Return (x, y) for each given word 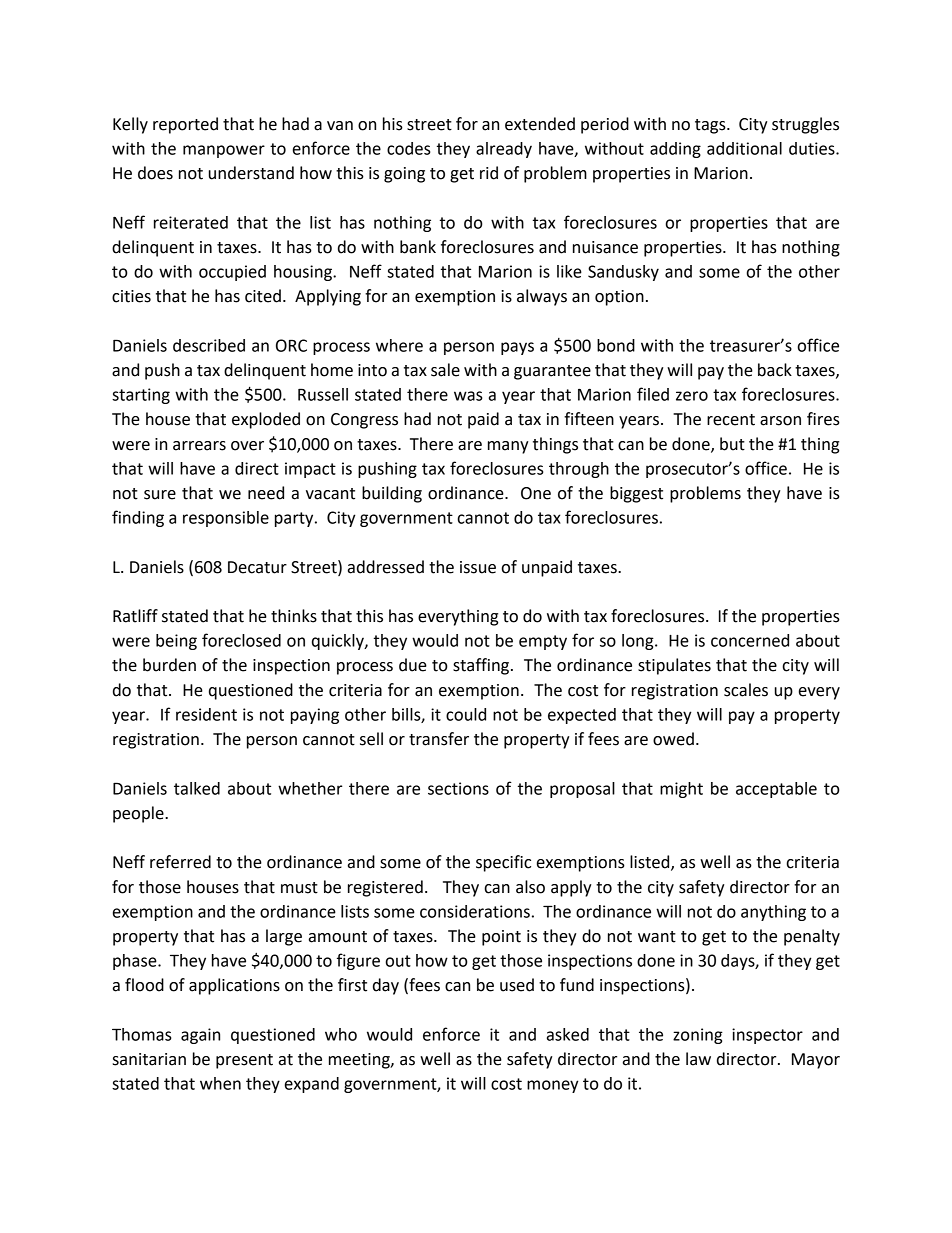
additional (744, 148)
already (504, 150)
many (508, 447)
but (732, 444)
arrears (199, 446)
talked (197, 788)
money (553, 1086)
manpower (224, 151)
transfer (439, 739)
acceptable (776, 790)
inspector (767, 1036)
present (244, 1061)
